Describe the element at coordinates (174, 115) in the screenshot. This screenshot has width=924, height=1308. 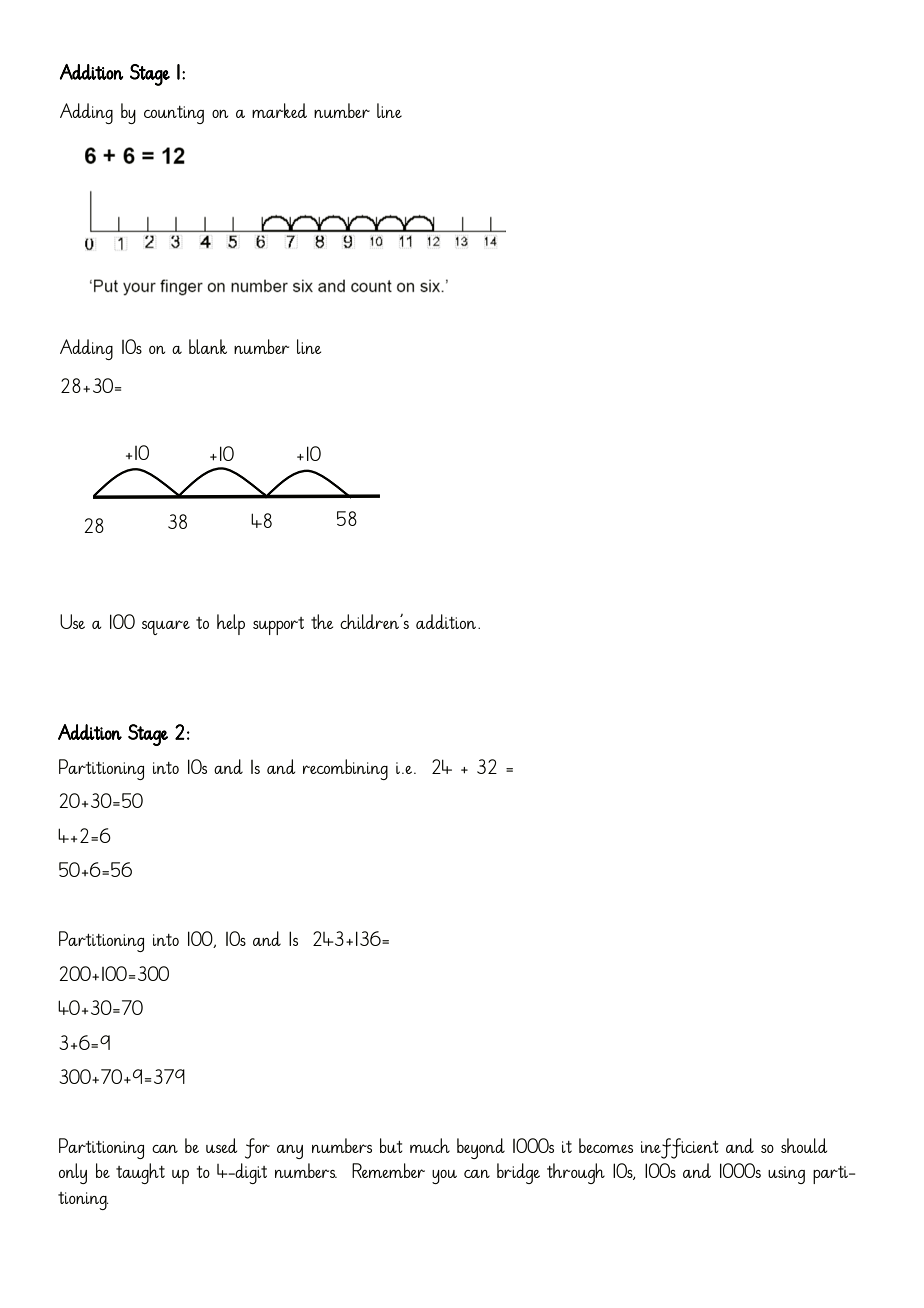
I see `counting` at that location.
